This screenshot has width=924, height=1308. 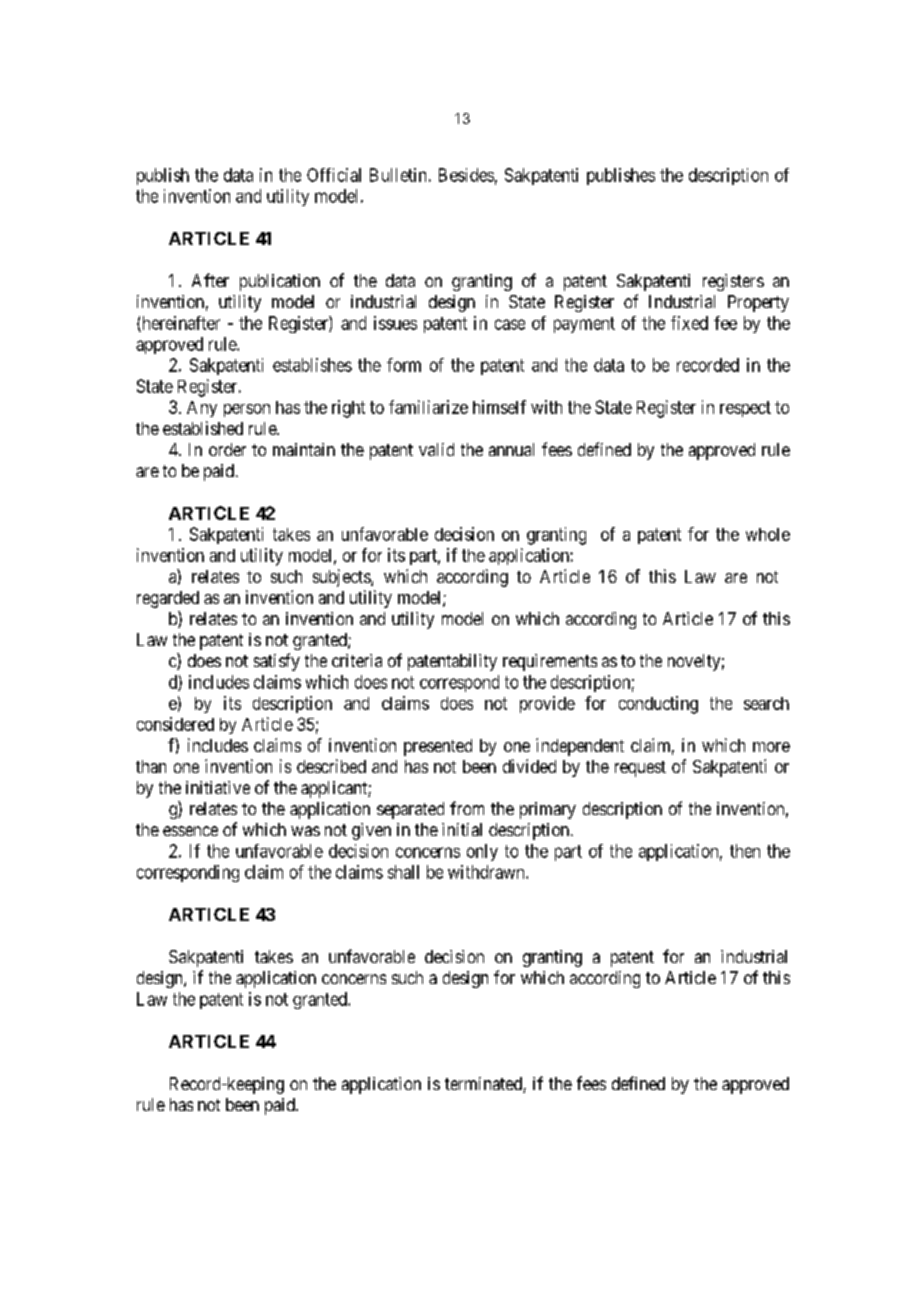 I want to click on Official, so click(x=334, y=175).
